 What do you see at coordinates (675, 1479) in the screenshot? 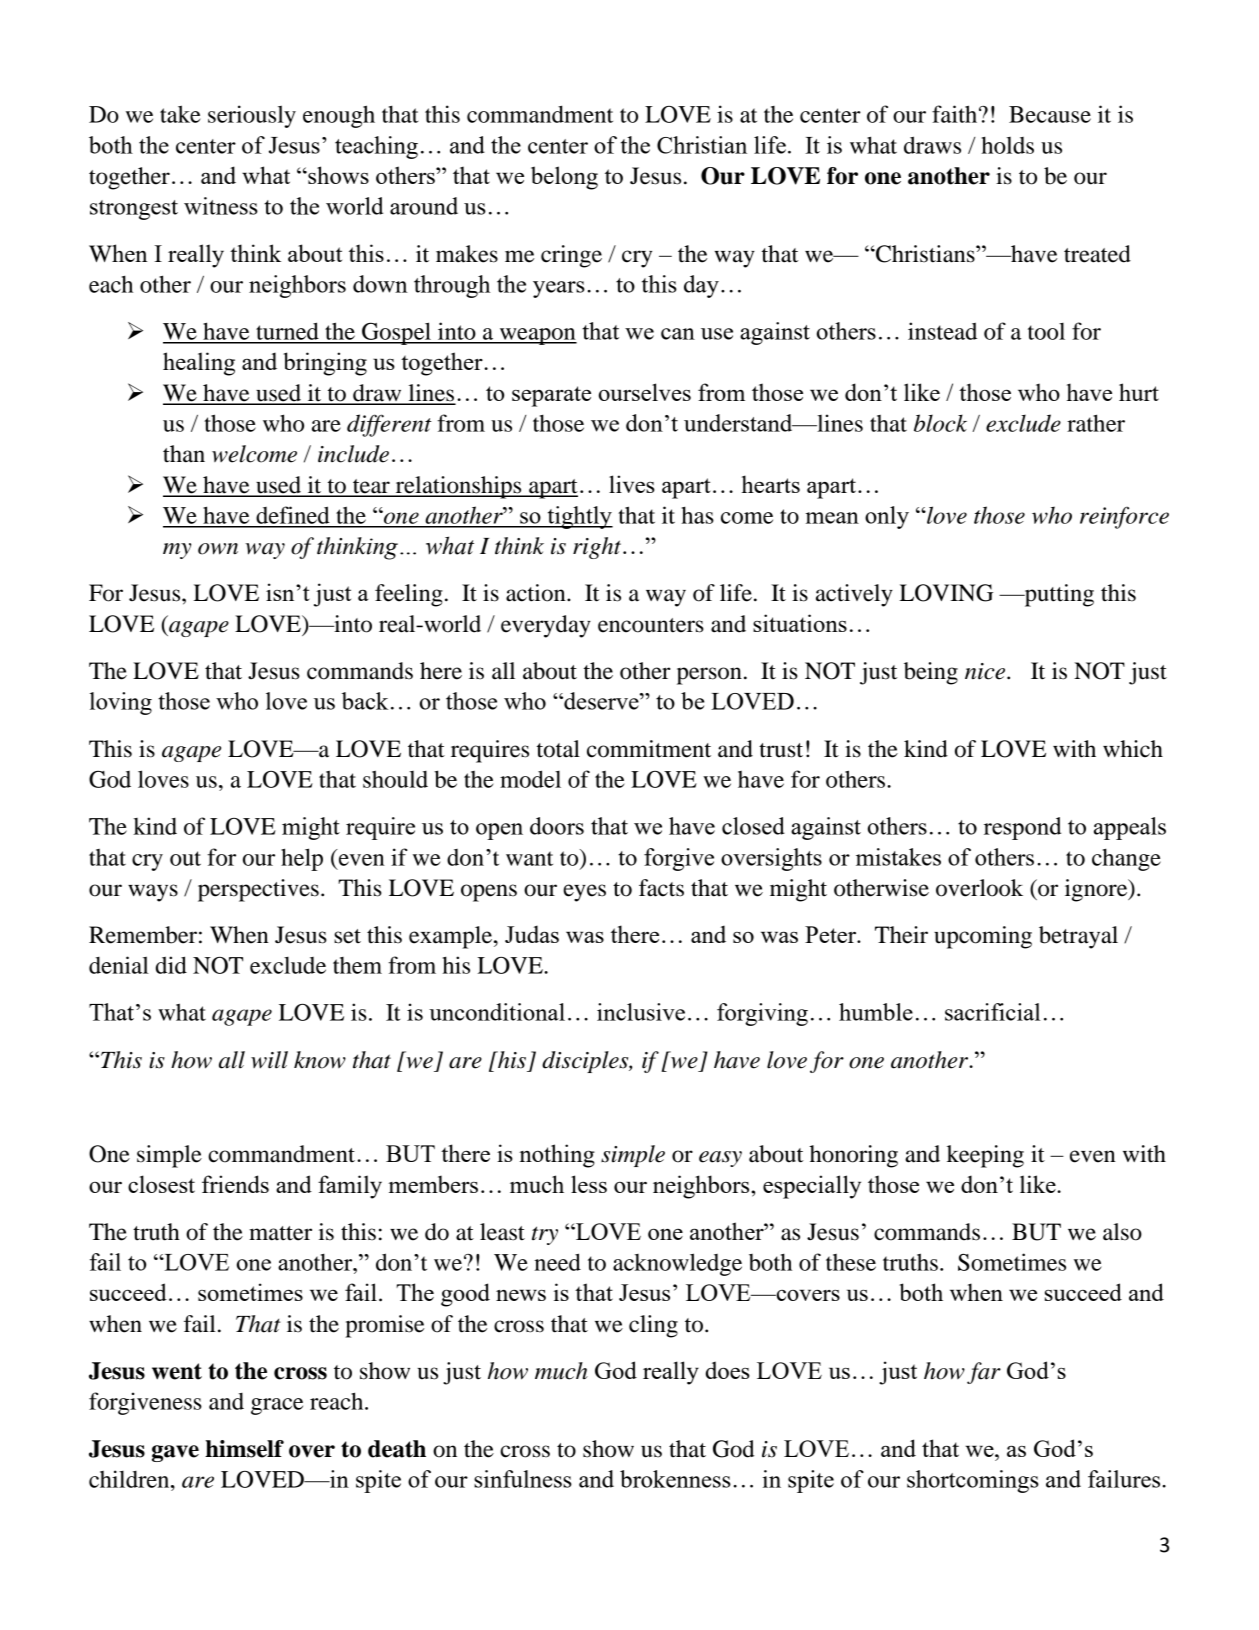
I see `brokenness` at bounding box center [675, 1479].
